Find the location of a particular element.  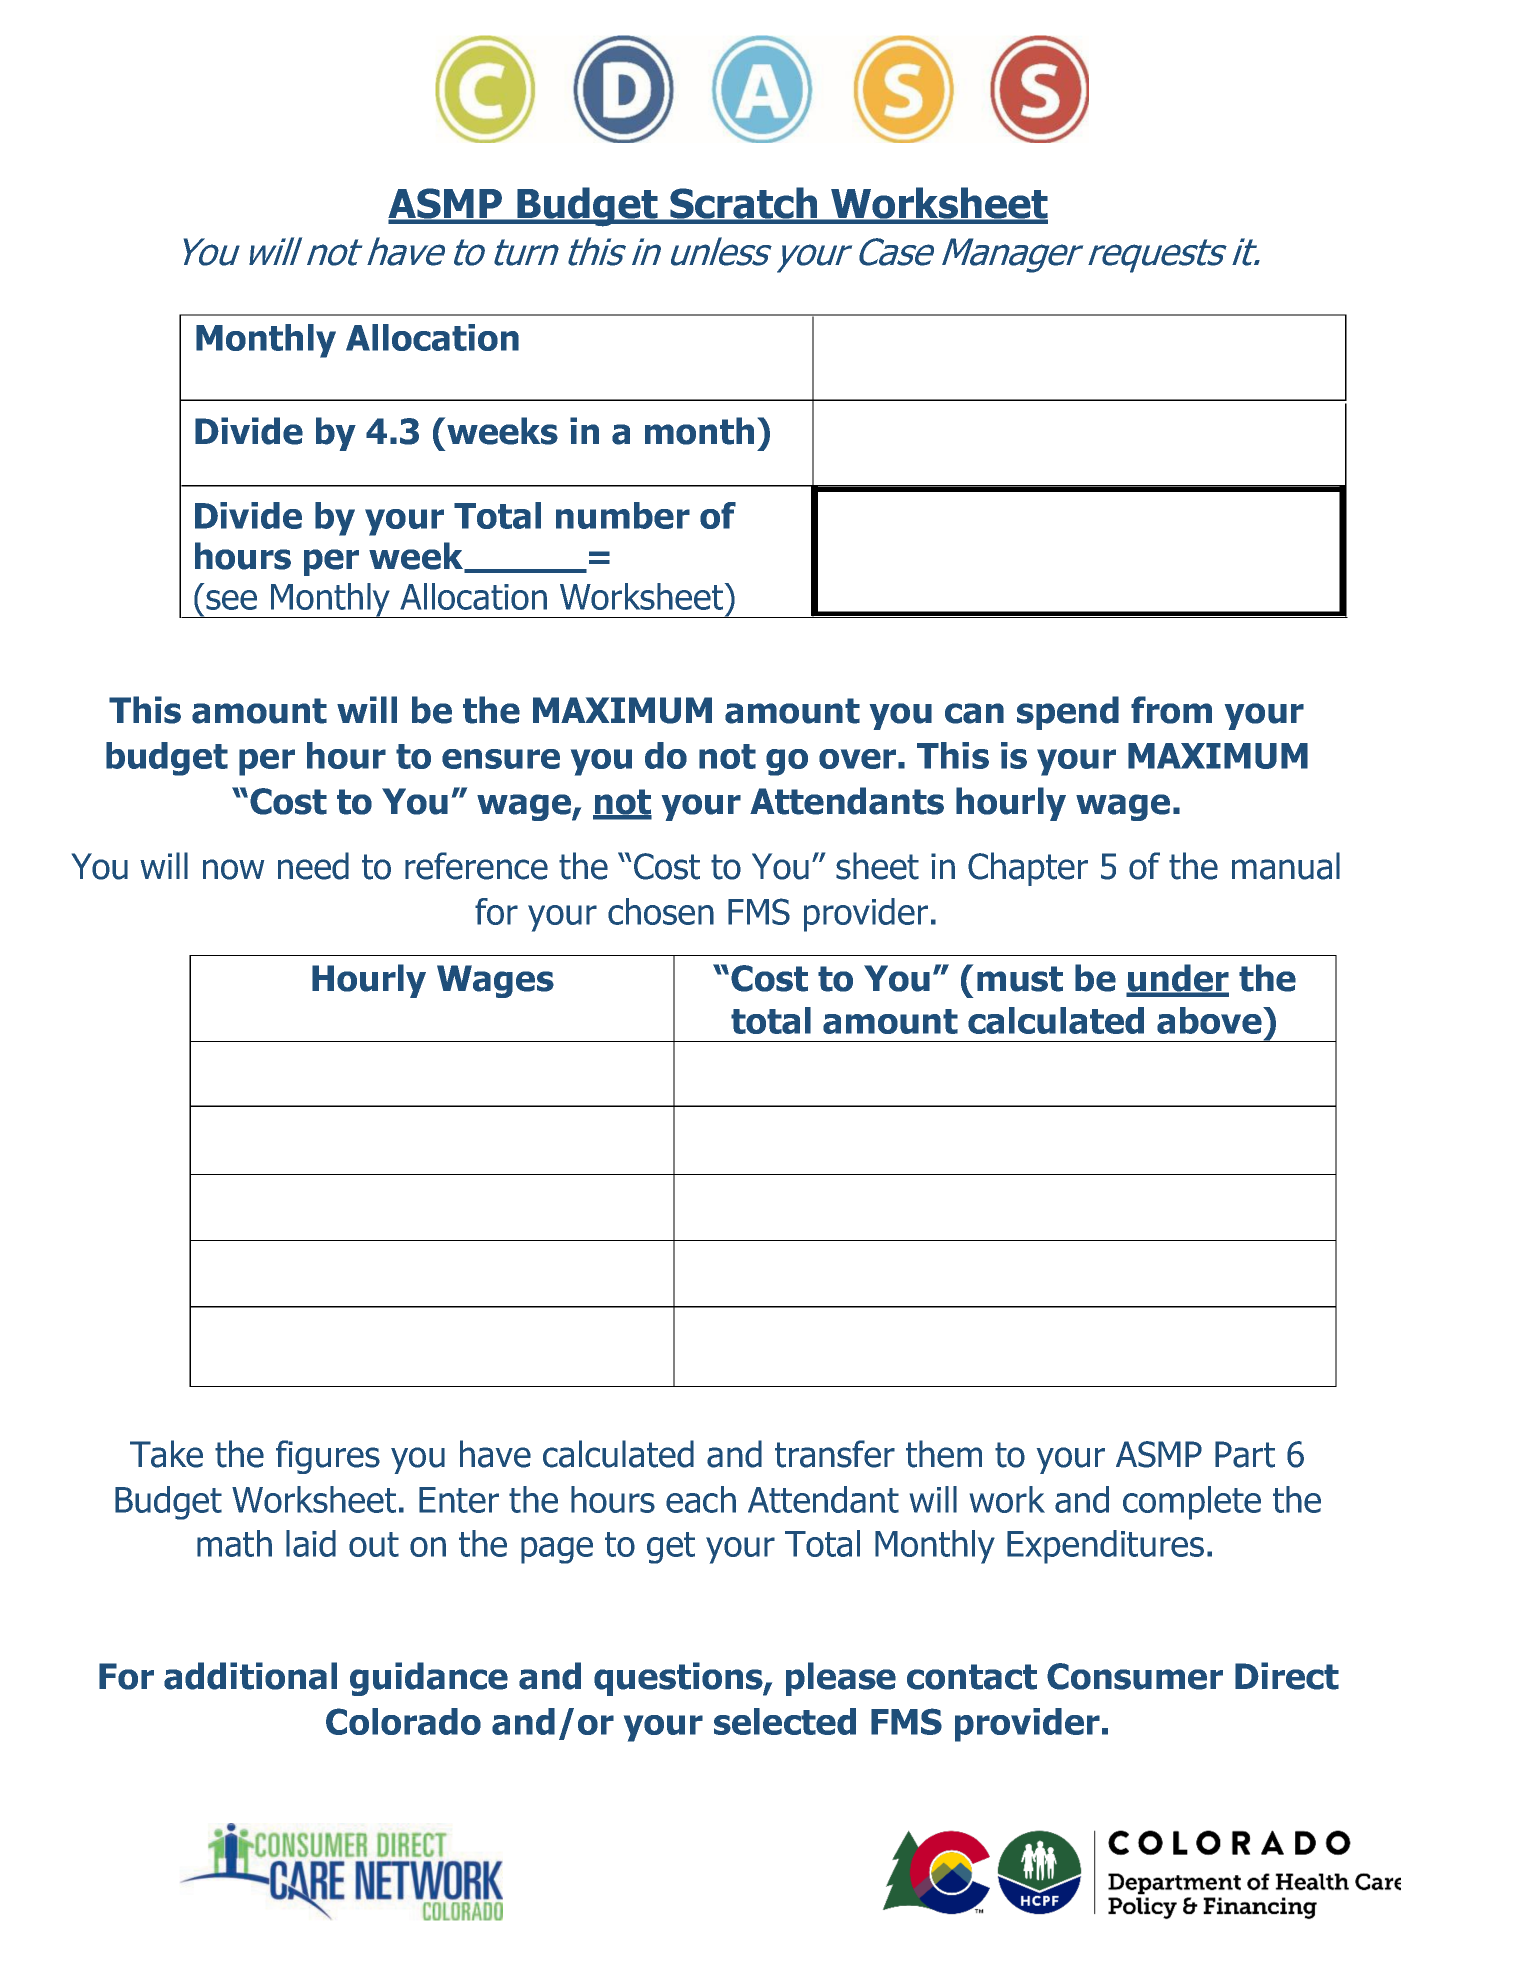

must is located at coordinates (1020, 979).
